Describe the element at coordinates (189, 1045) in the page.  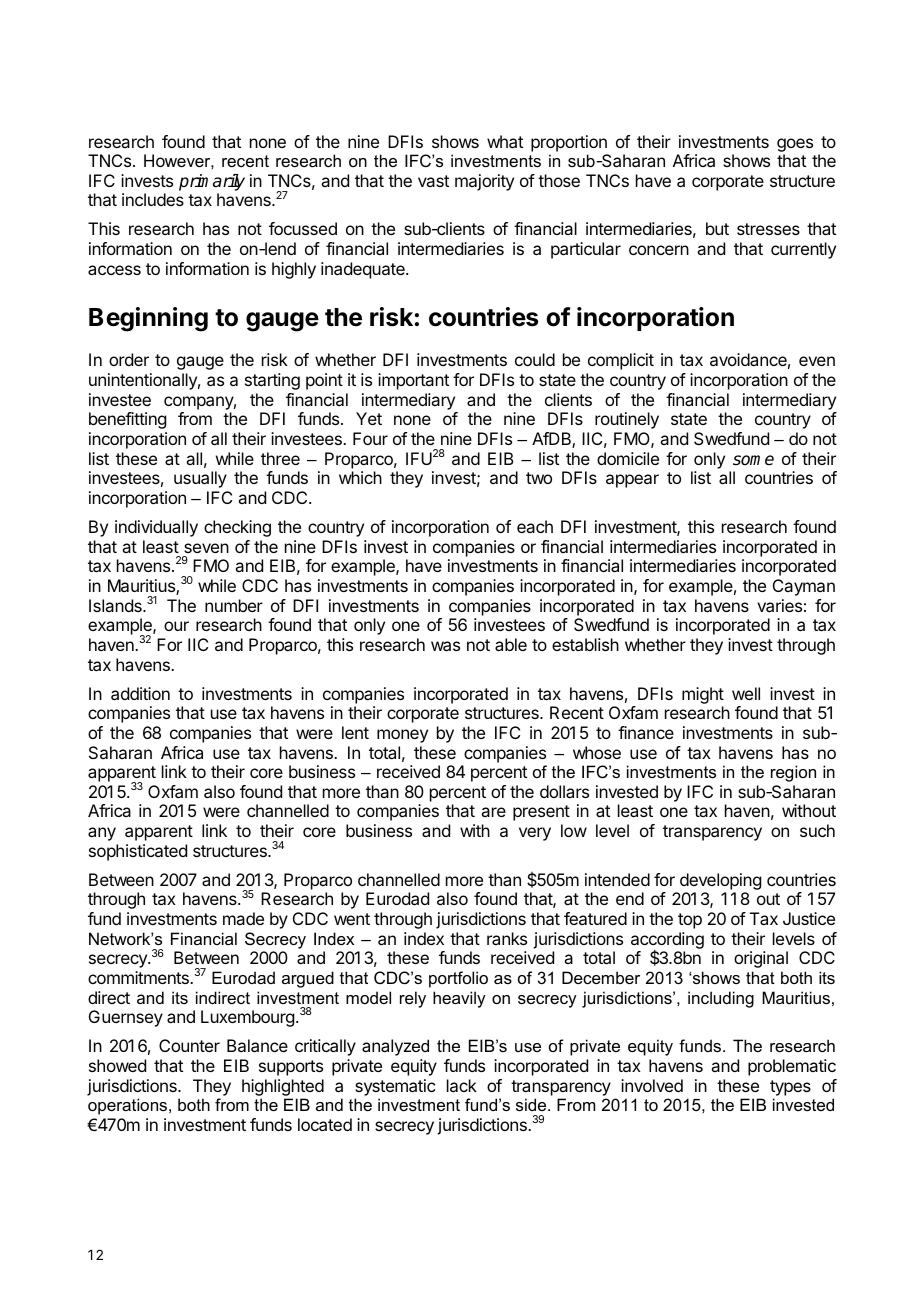
I see `Counter` at that location.
